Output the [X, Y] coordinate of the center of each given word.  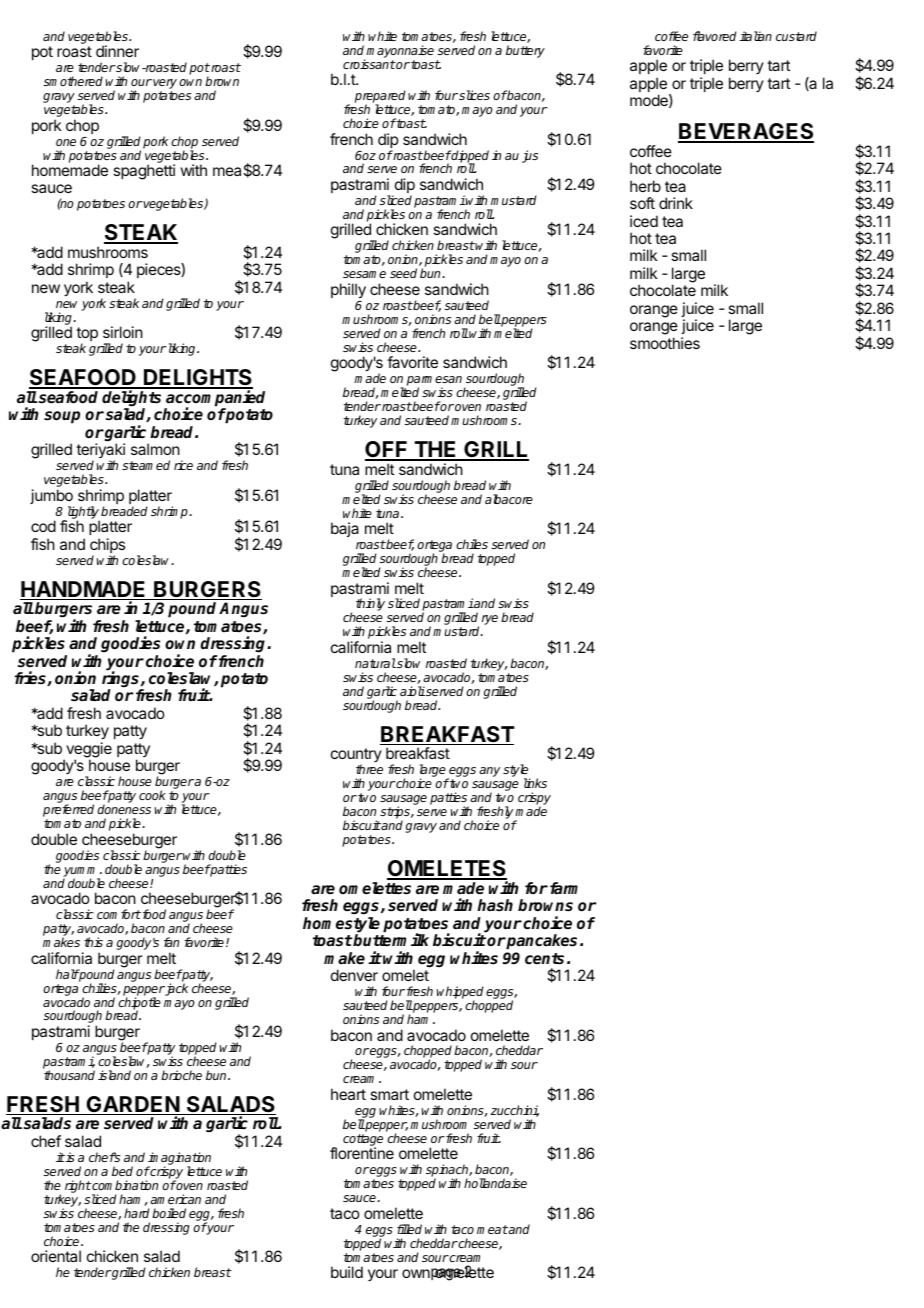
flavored [714, 36]
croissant [369, 64]
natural [375, 663]
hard [136, 1213]
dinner [117, 51]
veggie [88, 751]
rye [490, 620]
